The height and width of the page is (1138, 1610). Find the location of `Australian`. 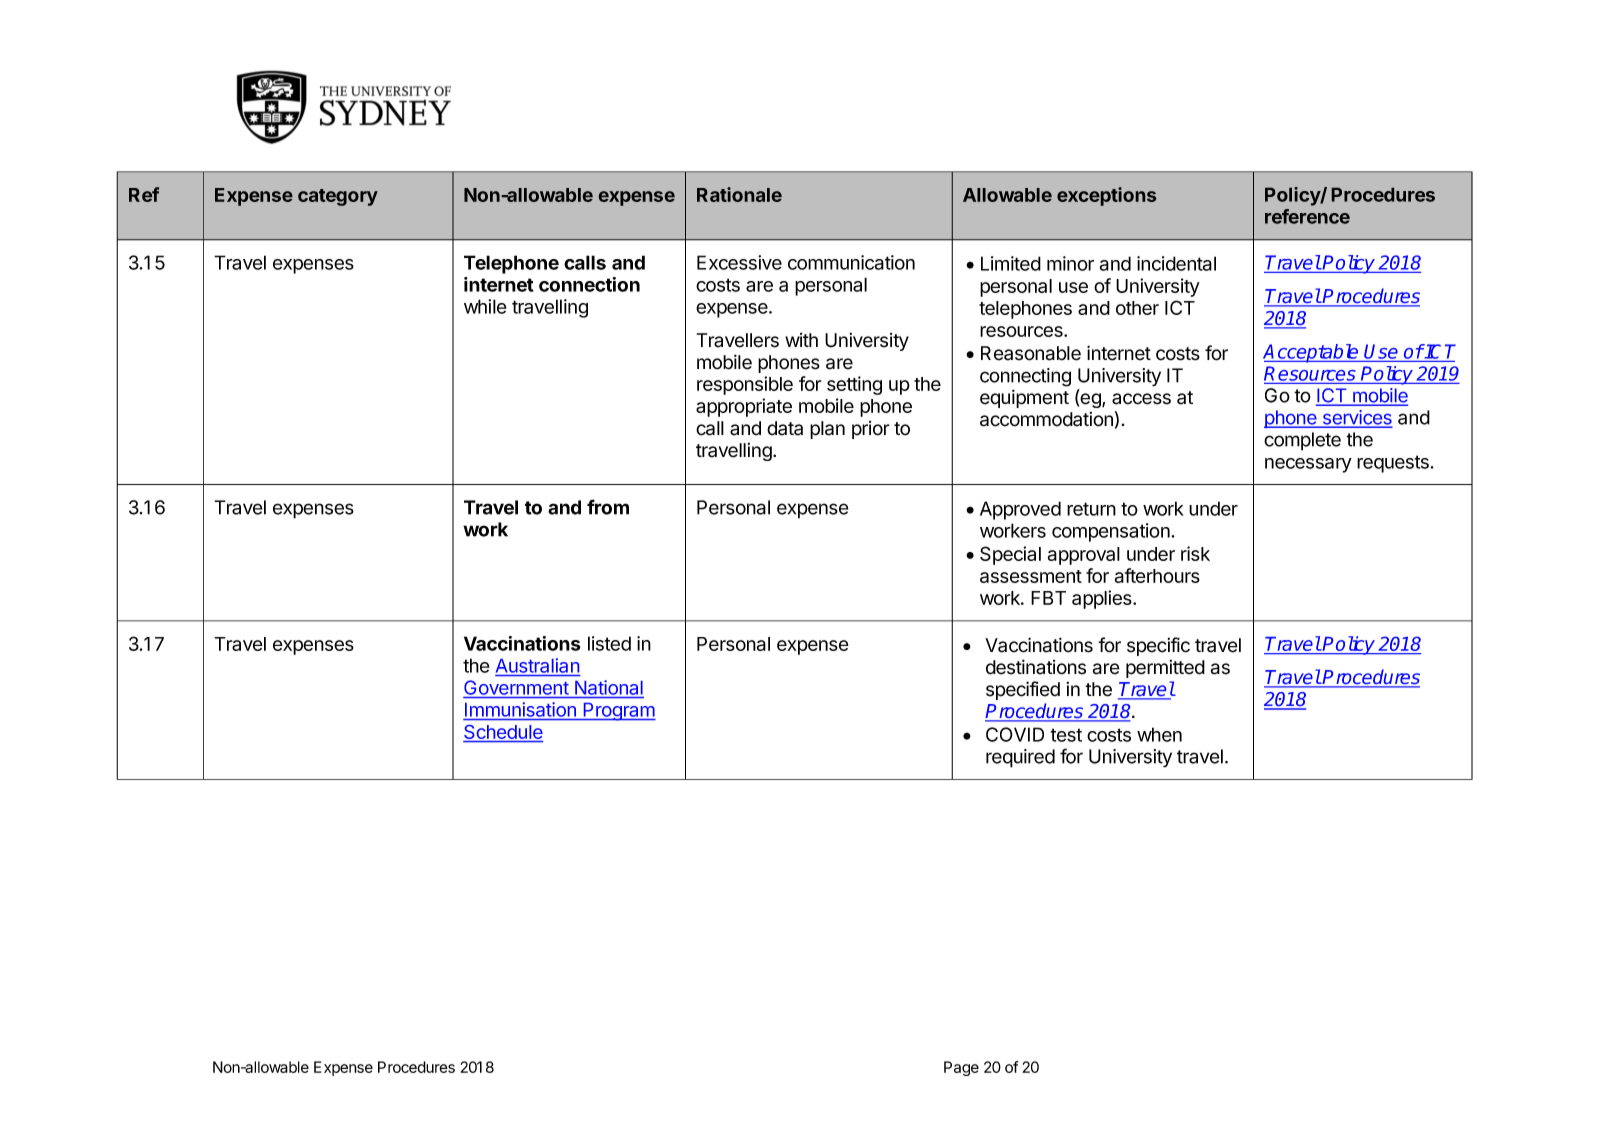

Australian is located at coordinates (537, 665).
